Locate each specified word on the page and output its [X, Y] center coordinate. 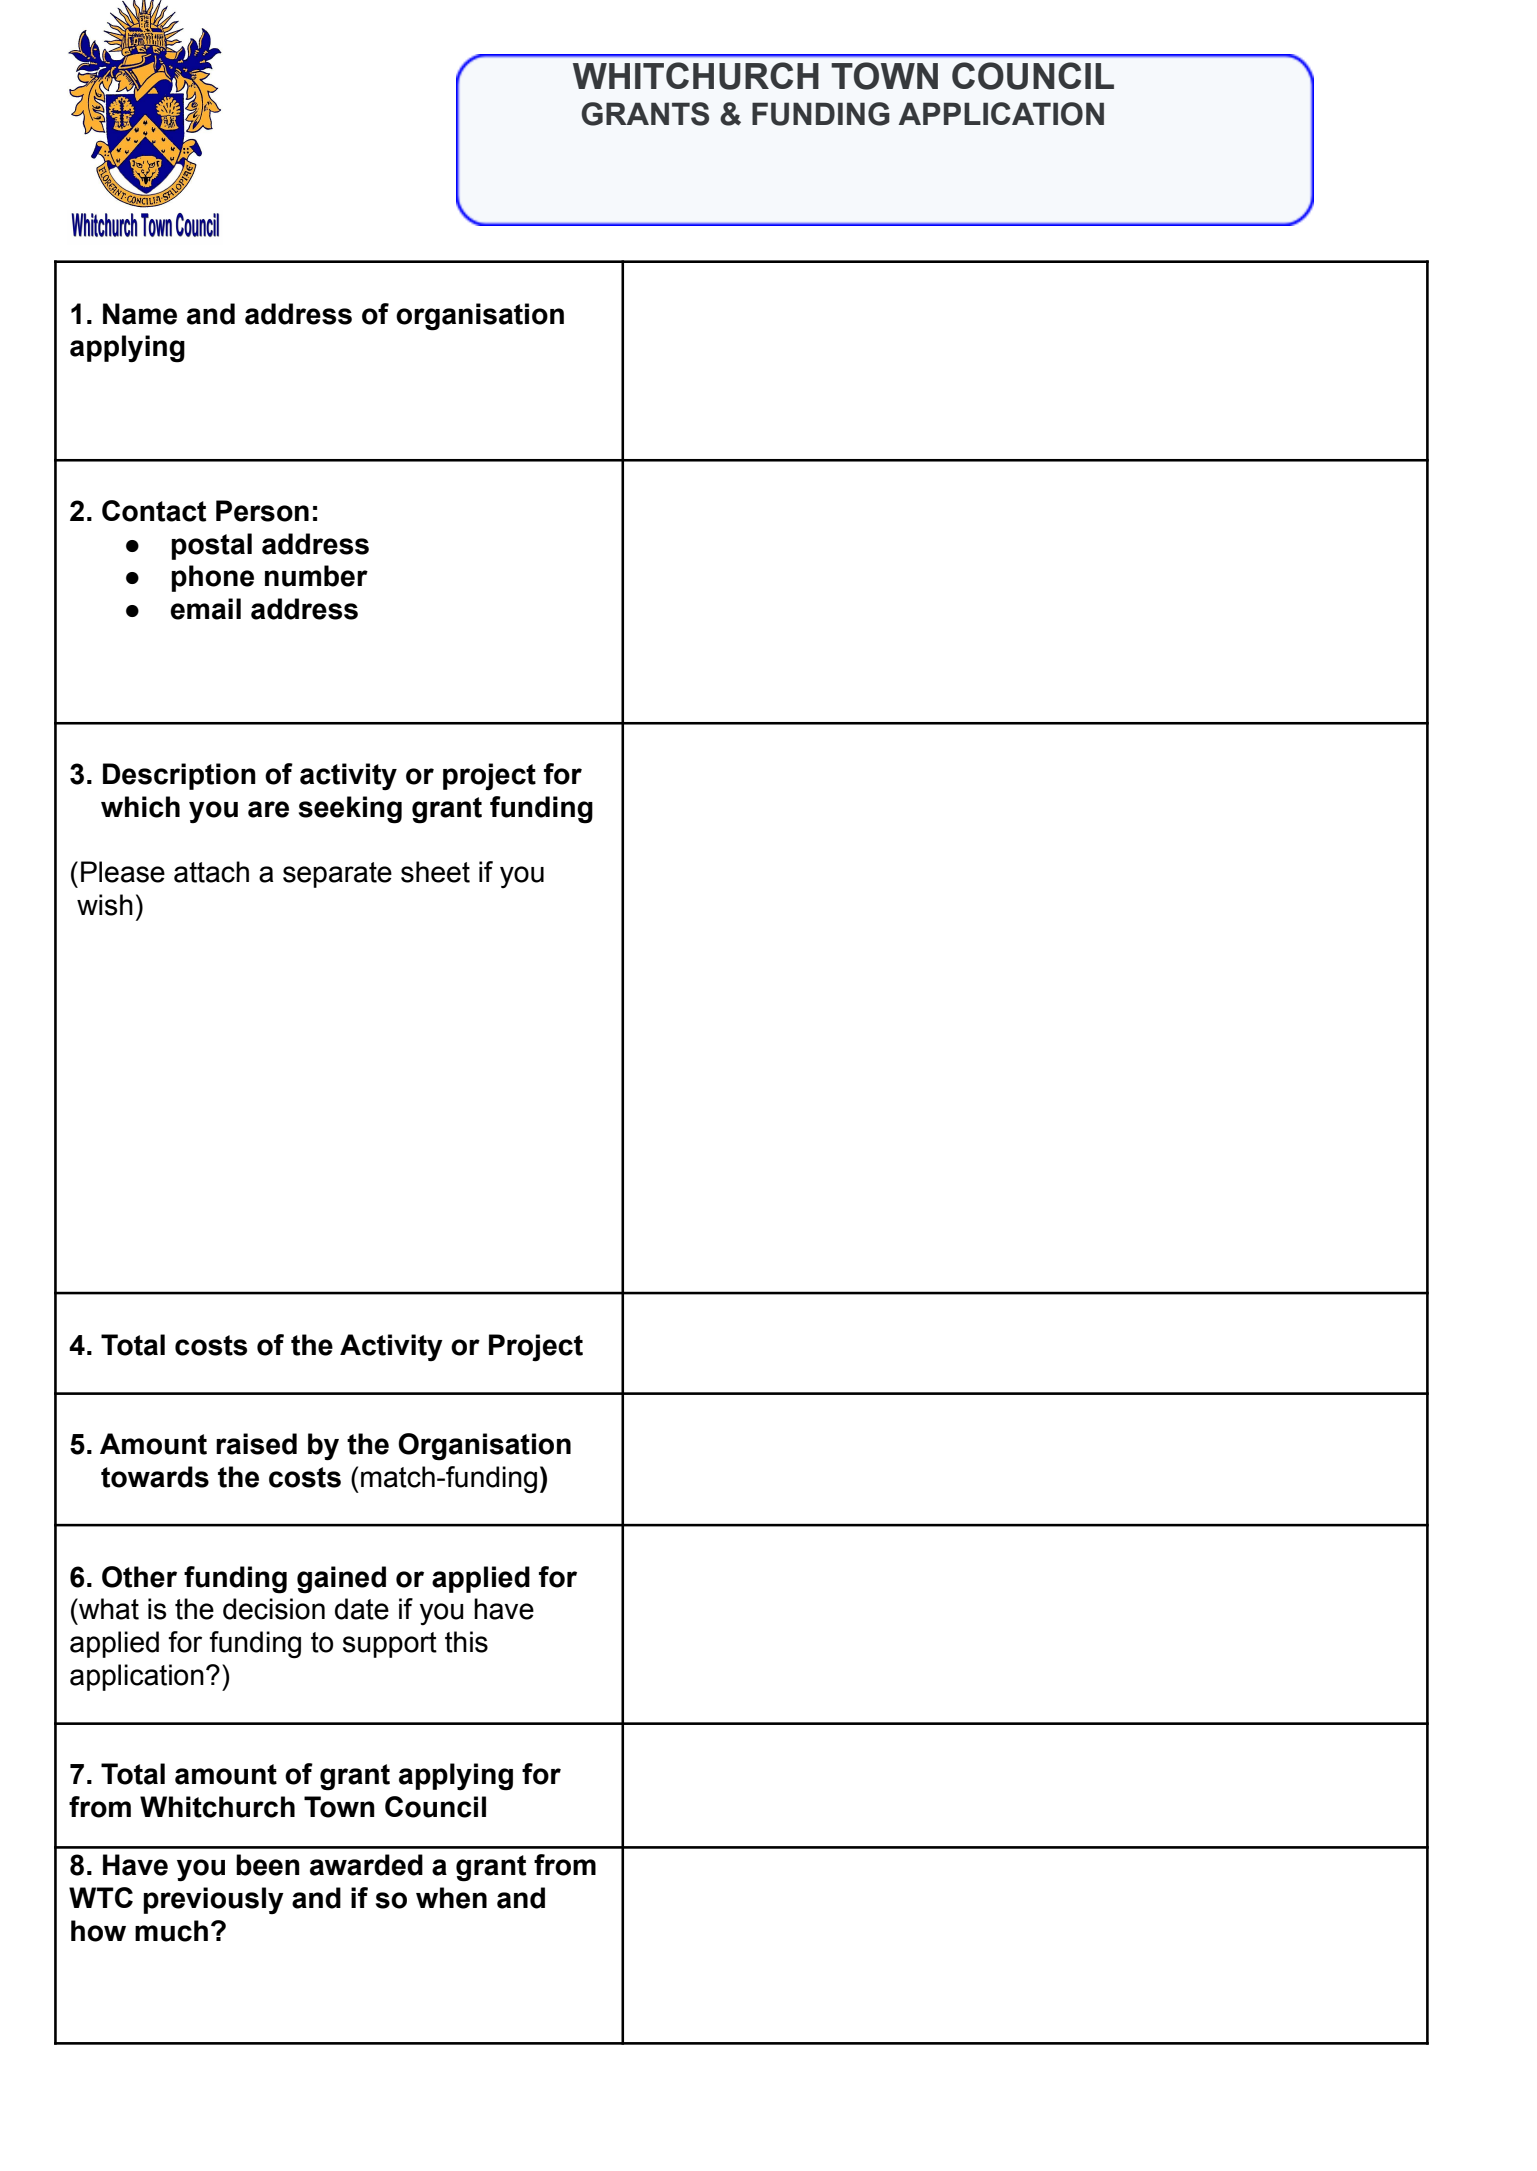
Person [262, 511]
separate [337, 875]
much [171, 1931]
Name [140, 314]
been [268, 1865]
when [451, 1898]
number [316, 576]
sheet [435, 872]
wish [105, 905]
